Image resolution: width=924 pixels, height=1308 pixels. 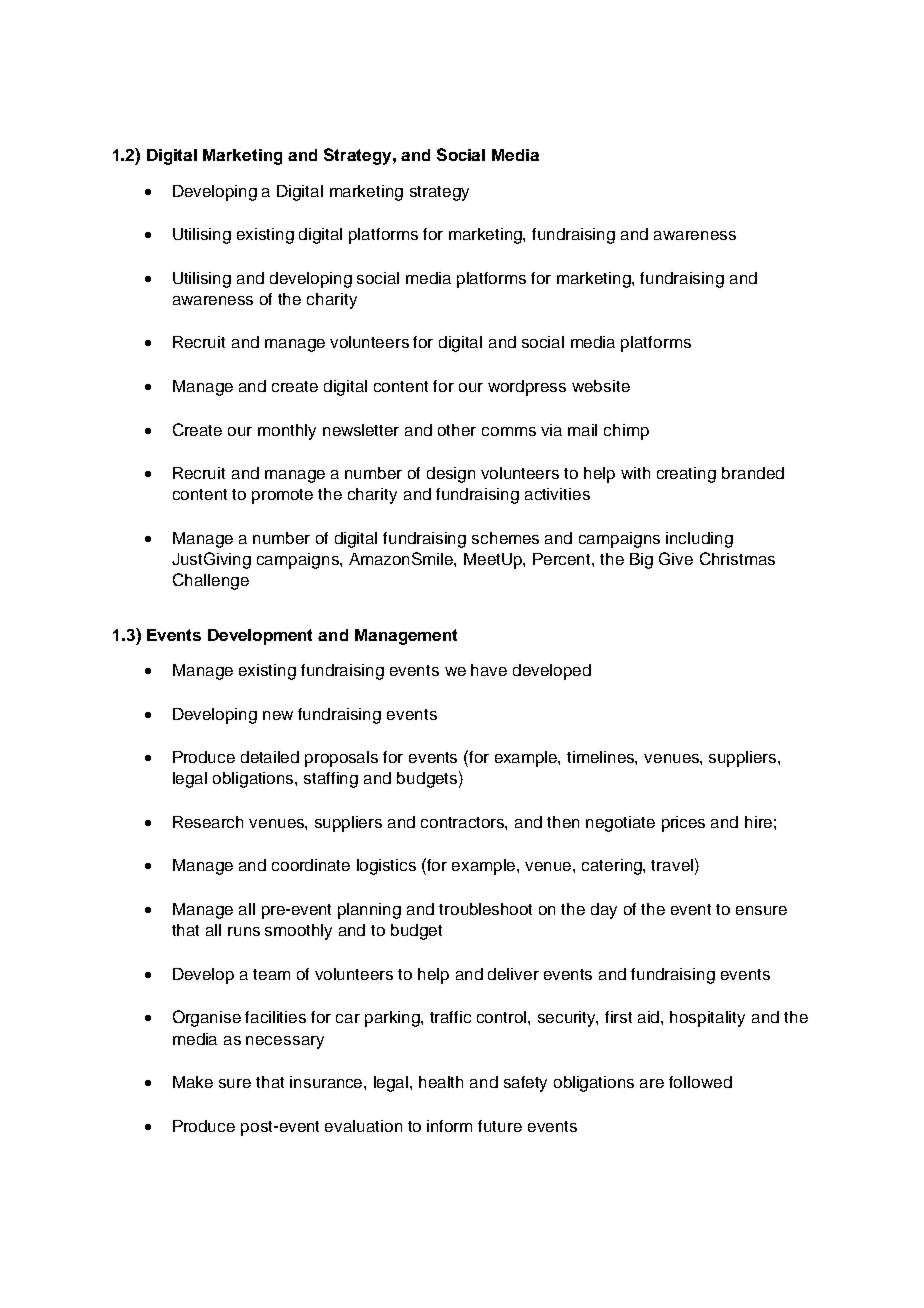 What do you see at coordinates (457, 430) in the page?
I see `other` at bounding box center [457, 430].
